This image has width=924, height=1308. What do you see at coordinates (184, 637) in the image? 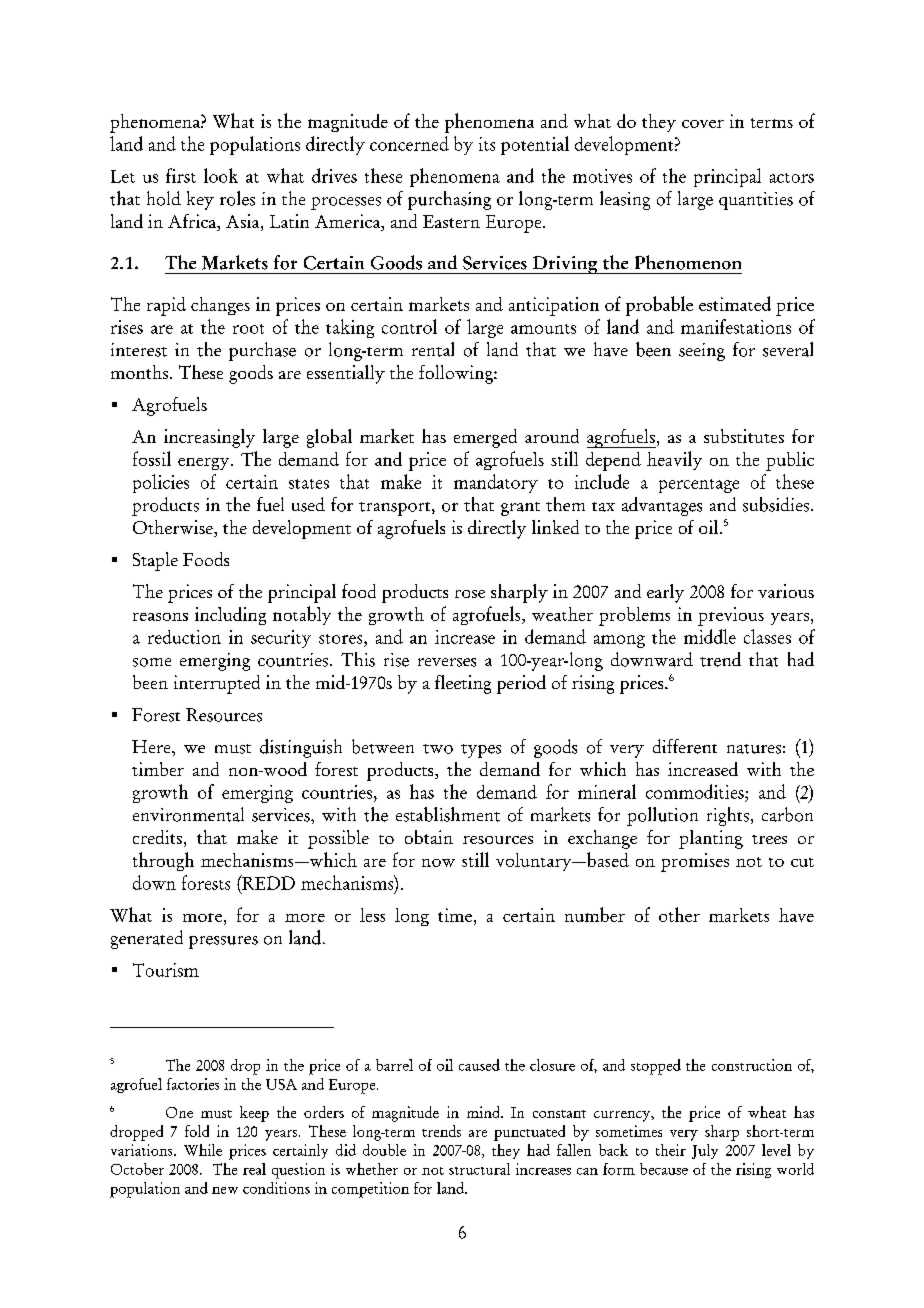
I see `reduction` at bounding box center [184, 637].
